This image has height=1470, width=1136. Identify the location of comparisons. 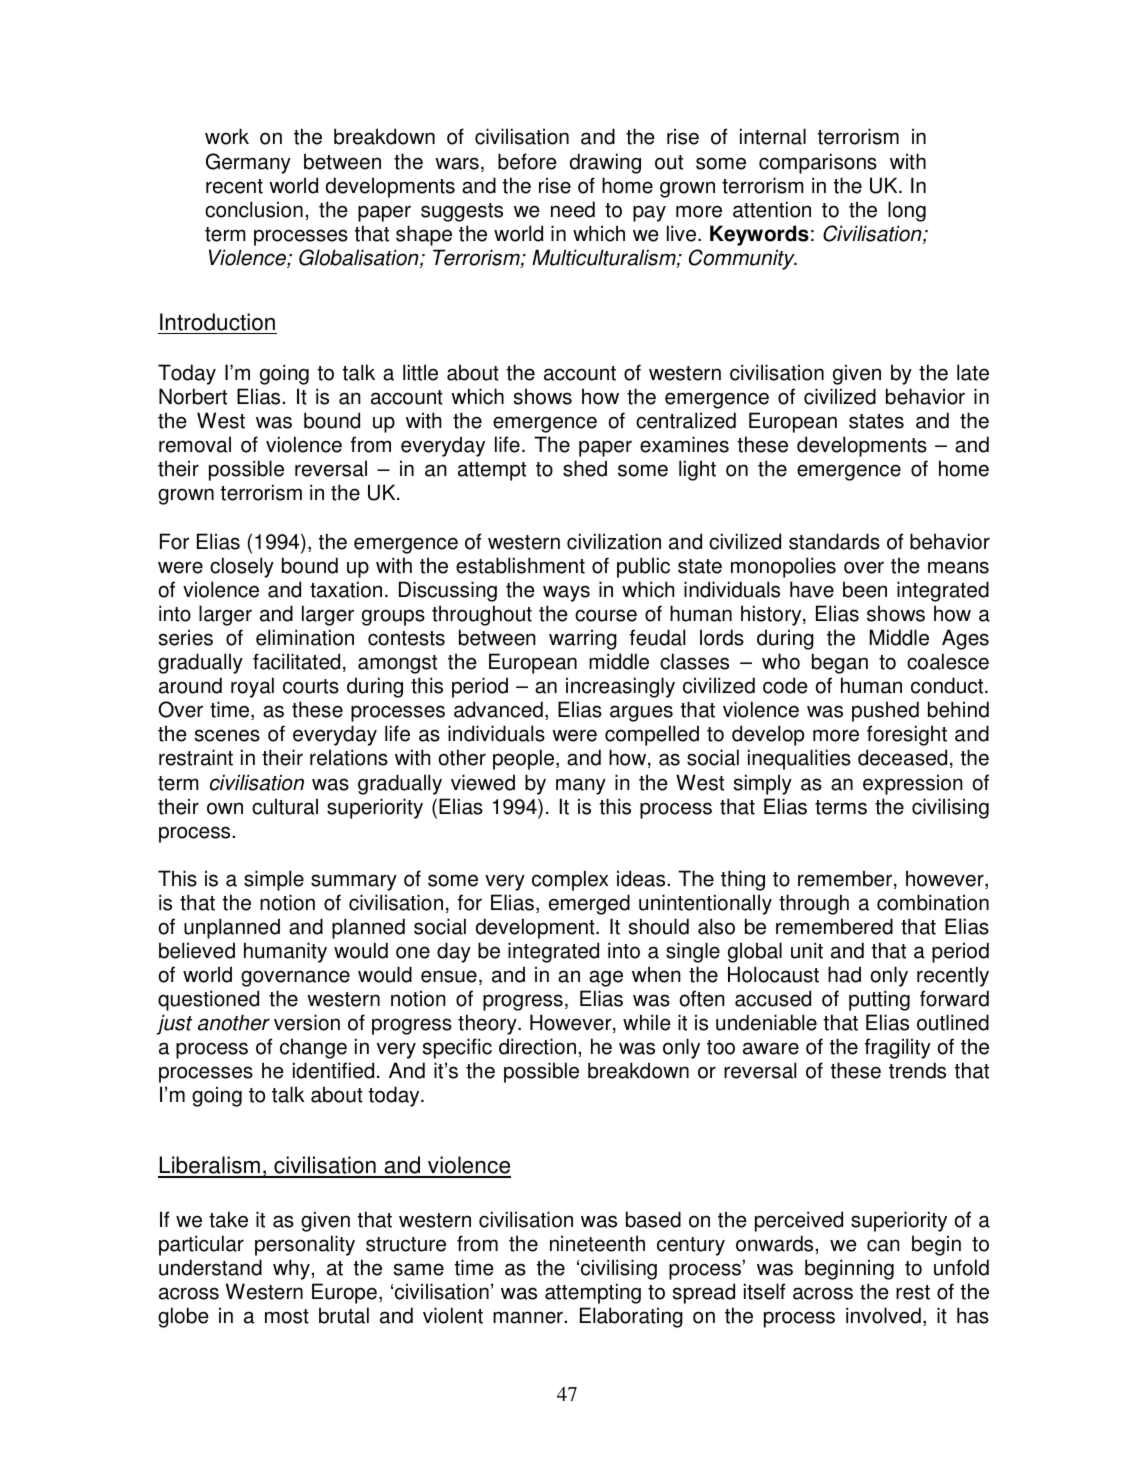
(818, 163).
